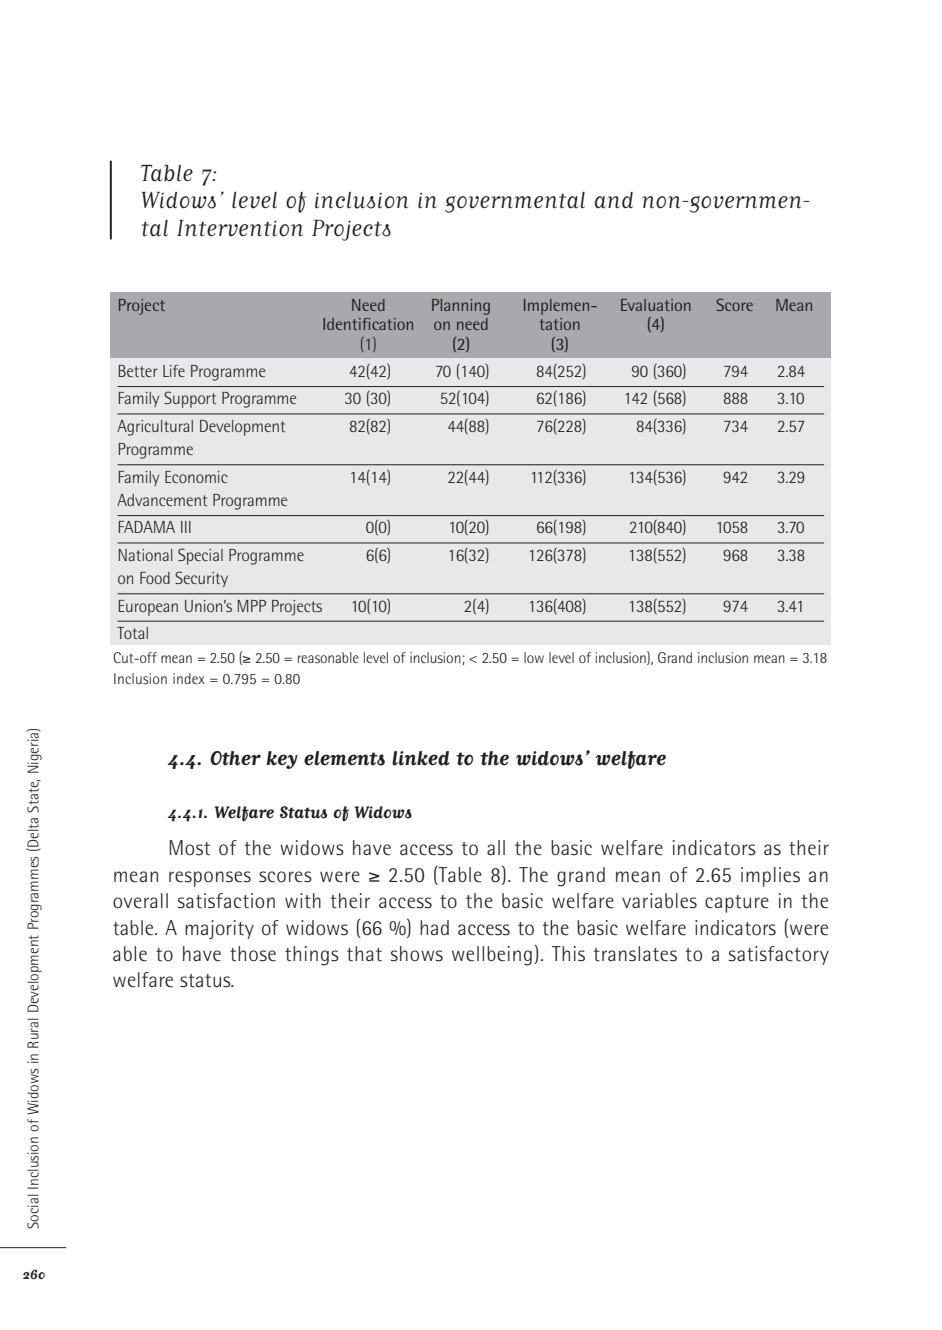 The width and height of the screenshot is (942, 1330). Describe the element at coordinates (252, 606) in the screenshot. I see `MPP` at that location.
